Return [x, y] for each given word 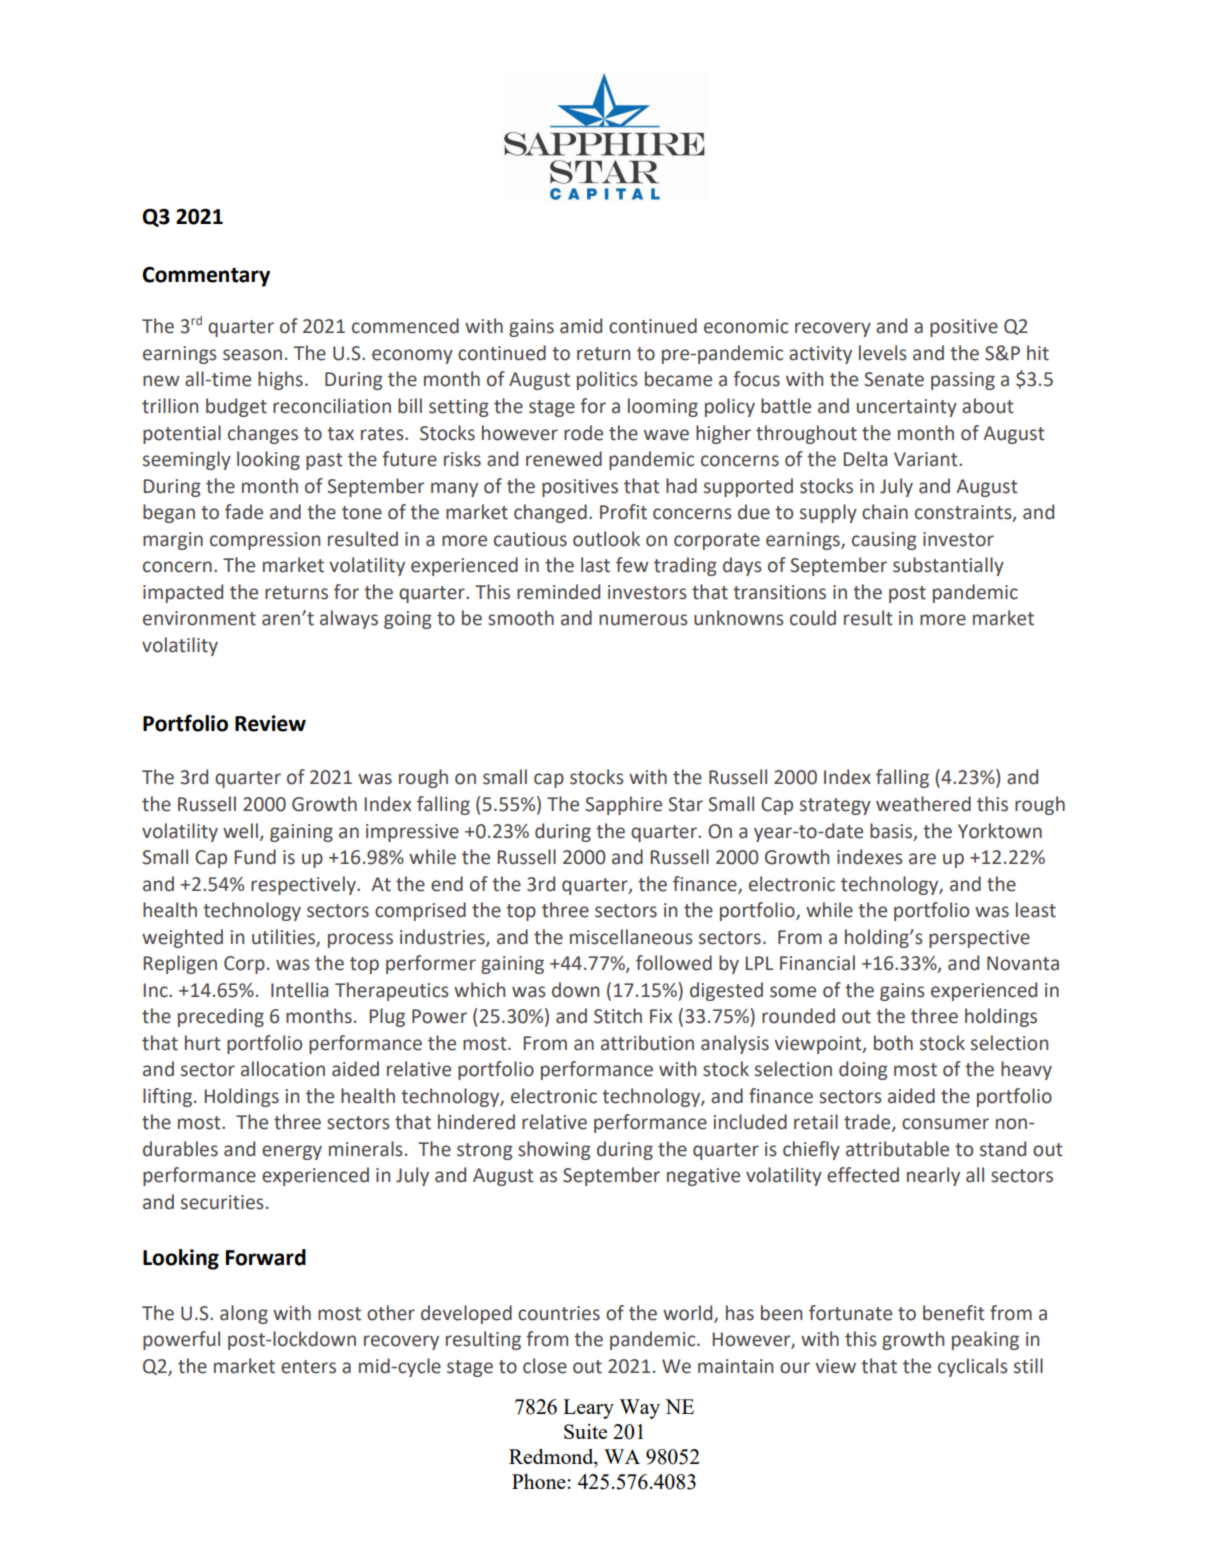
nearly [933, 1176]
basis [892, 831]
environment [199, 618]
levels [883, 353]
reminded [558, 592]
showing [554, 1150]
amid [581, 326]
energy [292, 1152]
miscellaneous [631, 937]
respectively [304, 885]
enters [308, 1367]
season [252, 355]
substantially [948, 566]
